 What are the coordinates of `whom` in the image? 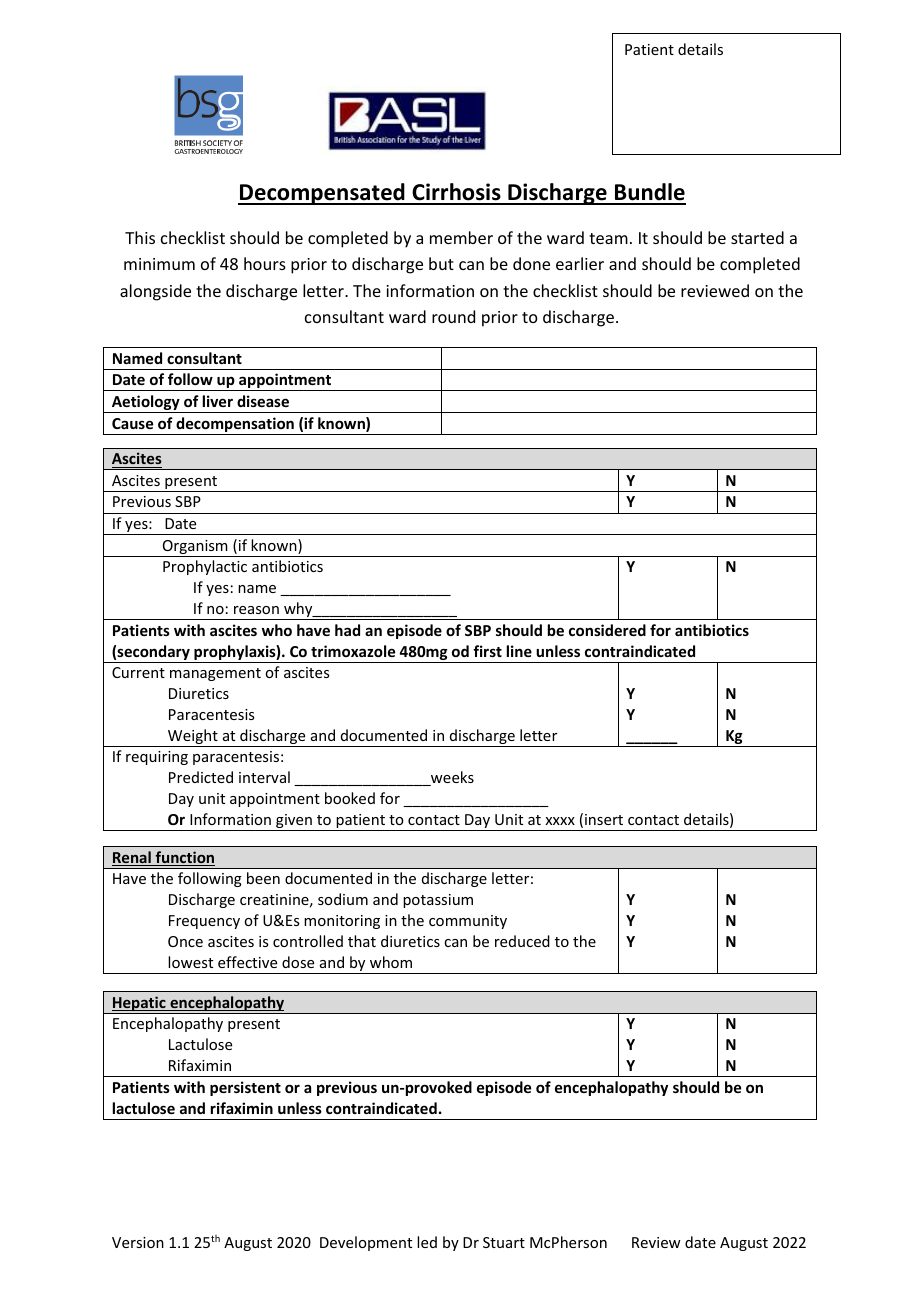 It's located at (391, 962).
